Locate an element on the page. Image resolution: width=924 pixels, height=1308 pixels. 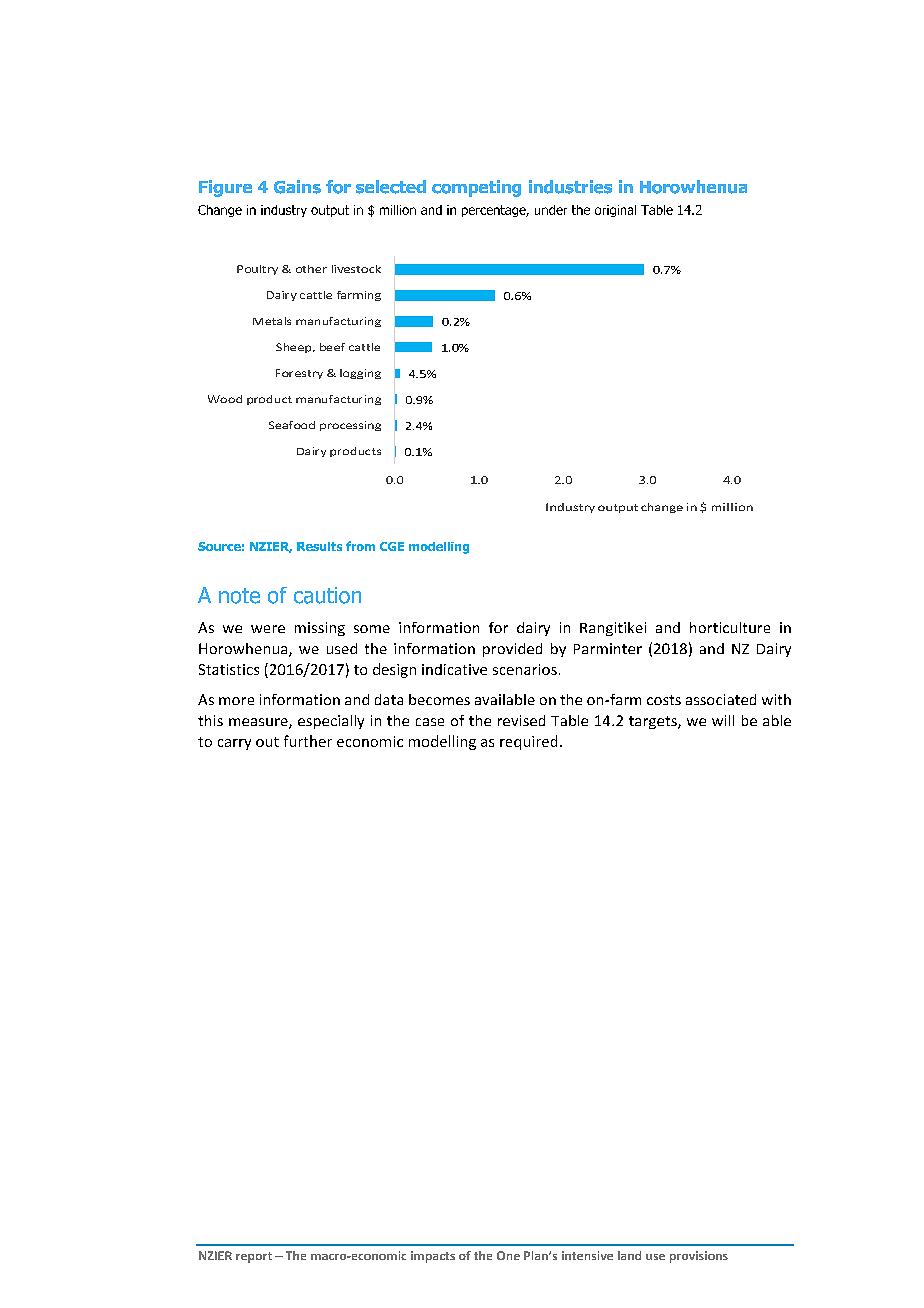
required is located at coordinates (528, 742).
